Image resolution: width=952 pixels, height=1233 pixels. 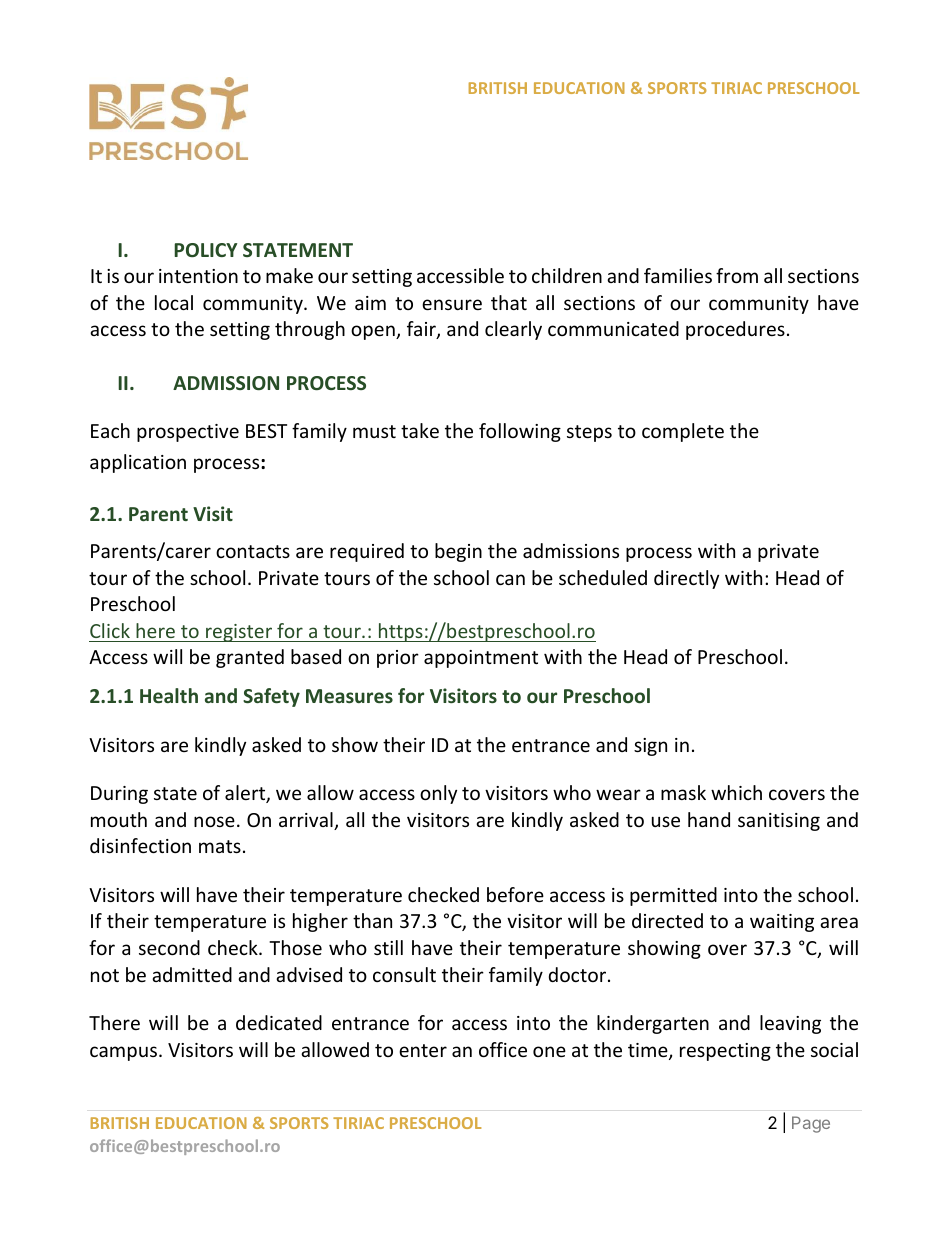 What do you see at coordinates (811, 1124) in the screenshot?
I see `Page` at bounding box center [811, 1124].
